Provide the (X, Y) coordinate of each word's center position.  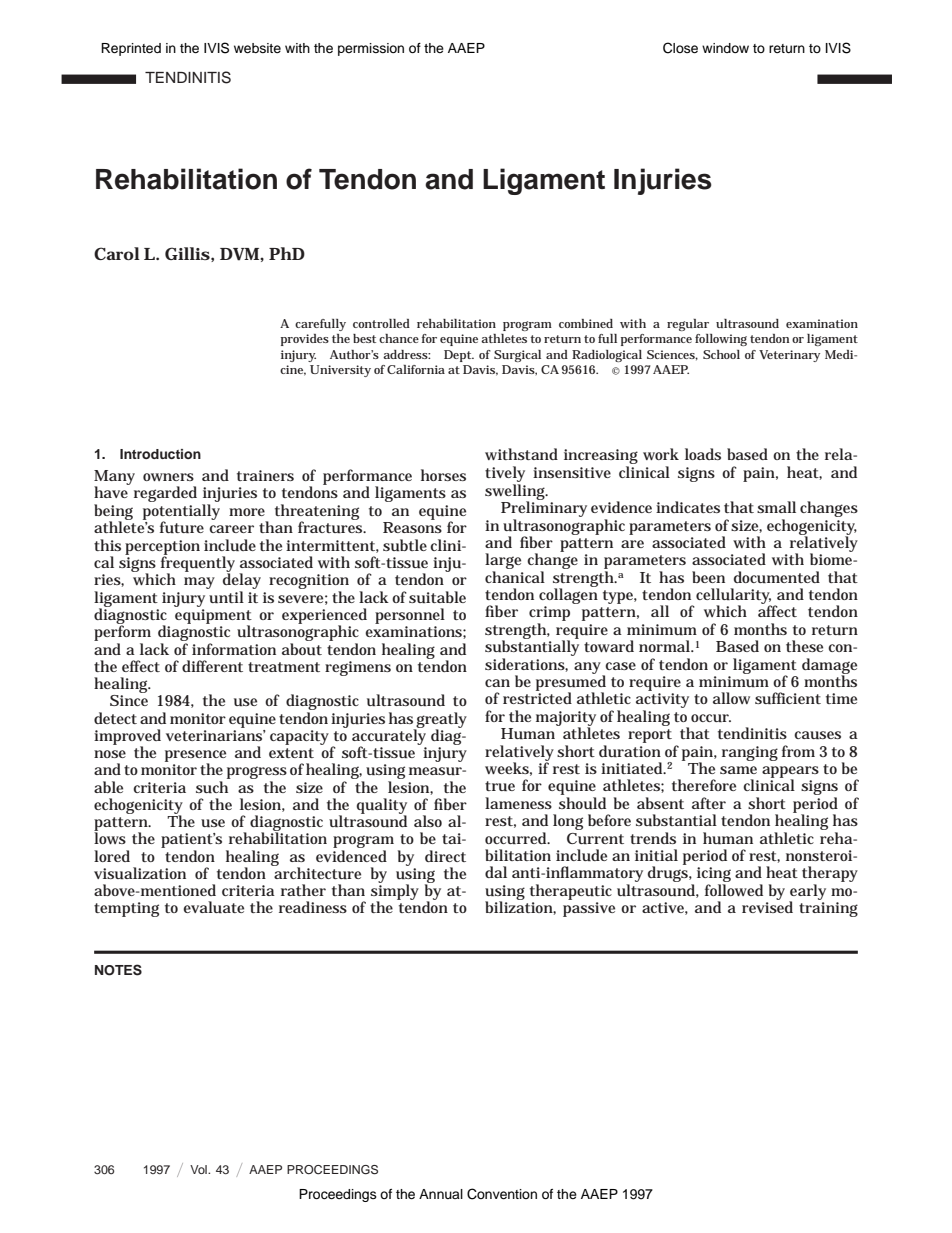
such (212, 787)
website (257, 48)
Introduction (160, 454)
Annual (441, 1194)
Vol (199, 1169)
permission (371, 49)
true (500, 786)
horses (443, 475)
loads (703, 454)
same (738, 770)
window (725, 48)
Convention (502, 1194)
